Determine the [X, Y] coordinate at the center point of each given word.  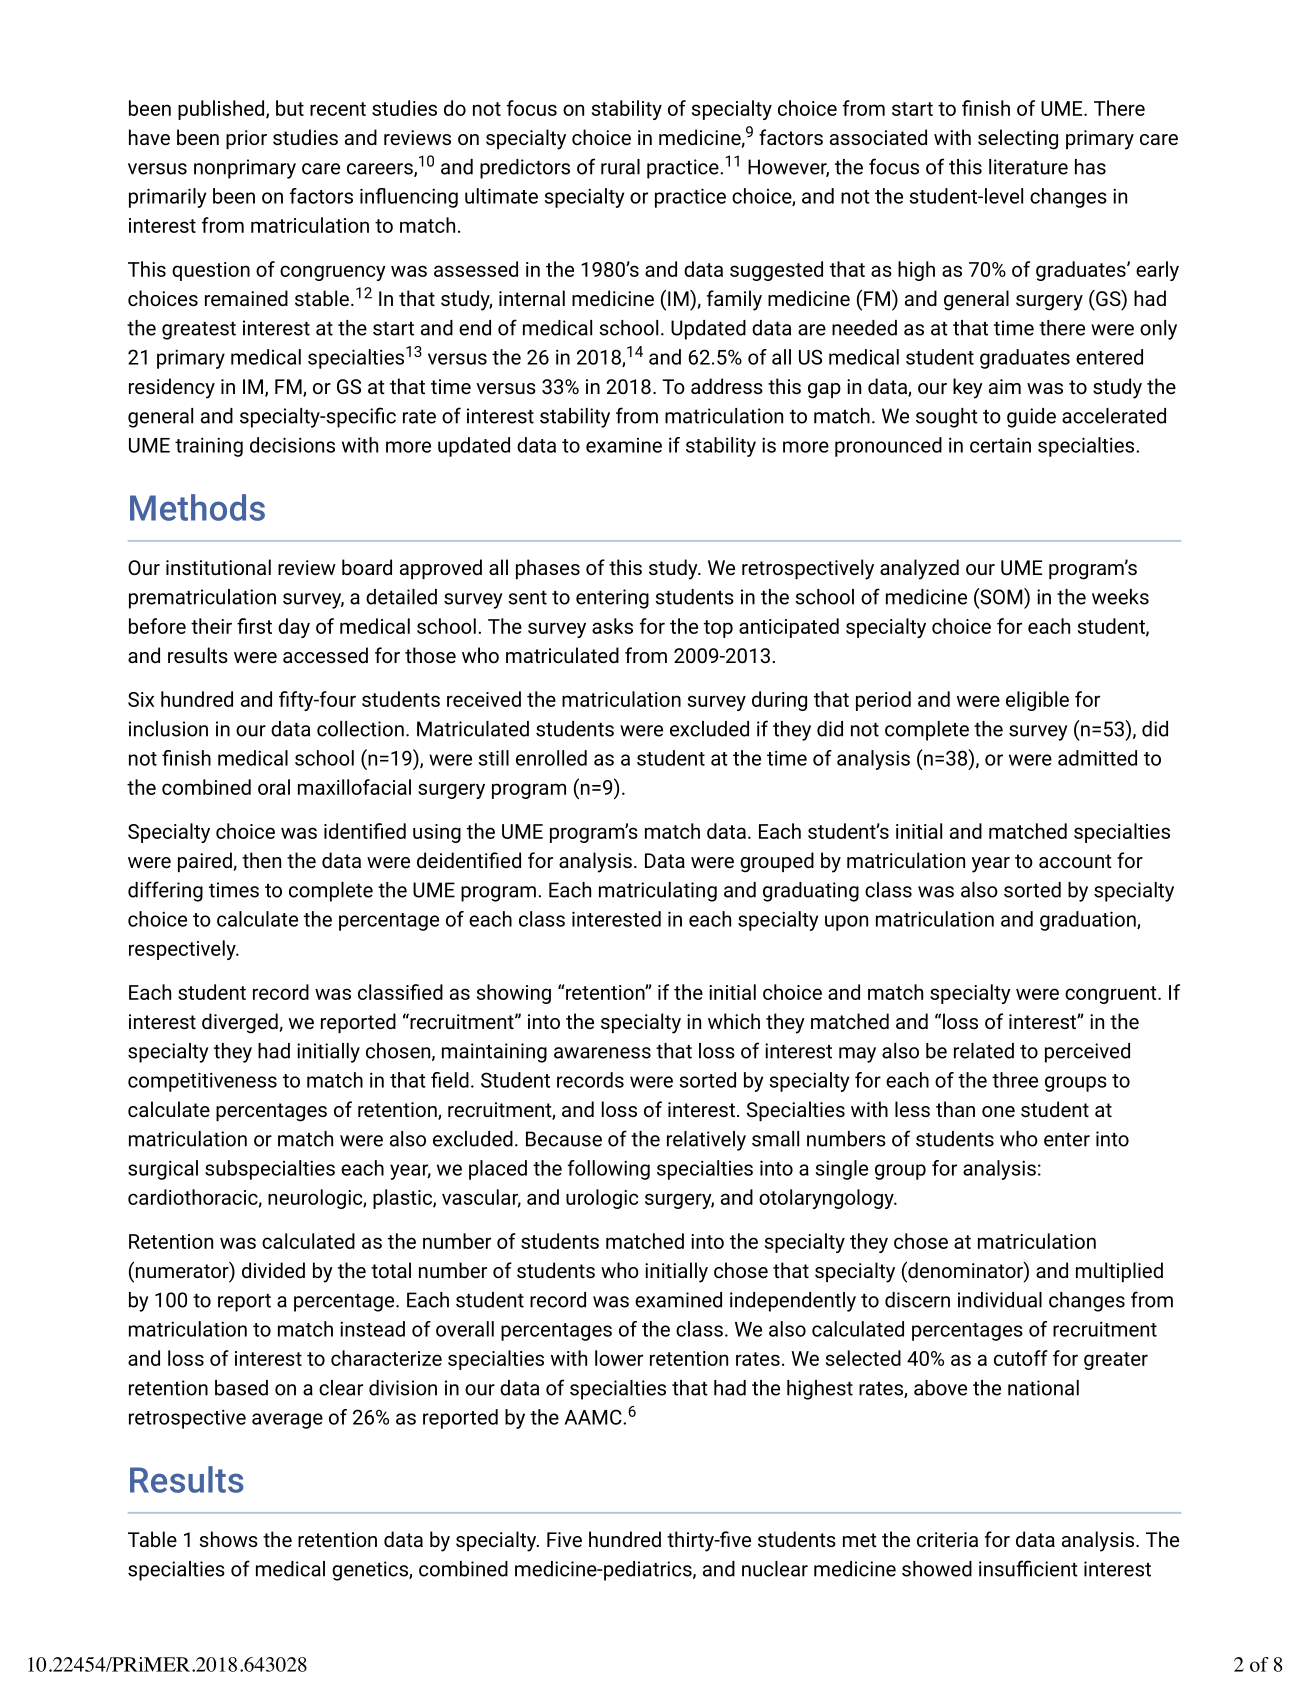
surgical [163, 1170]
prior [246, 139]
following [609, 1170]
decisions [292, 445]
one [998, 1111]
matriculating [658, 892]
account [1075, 861]
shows [229, 1539]
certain [1000, 445]
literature [1028, 167]
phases [548, 569]
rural [620, 167]
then [261, 860]
